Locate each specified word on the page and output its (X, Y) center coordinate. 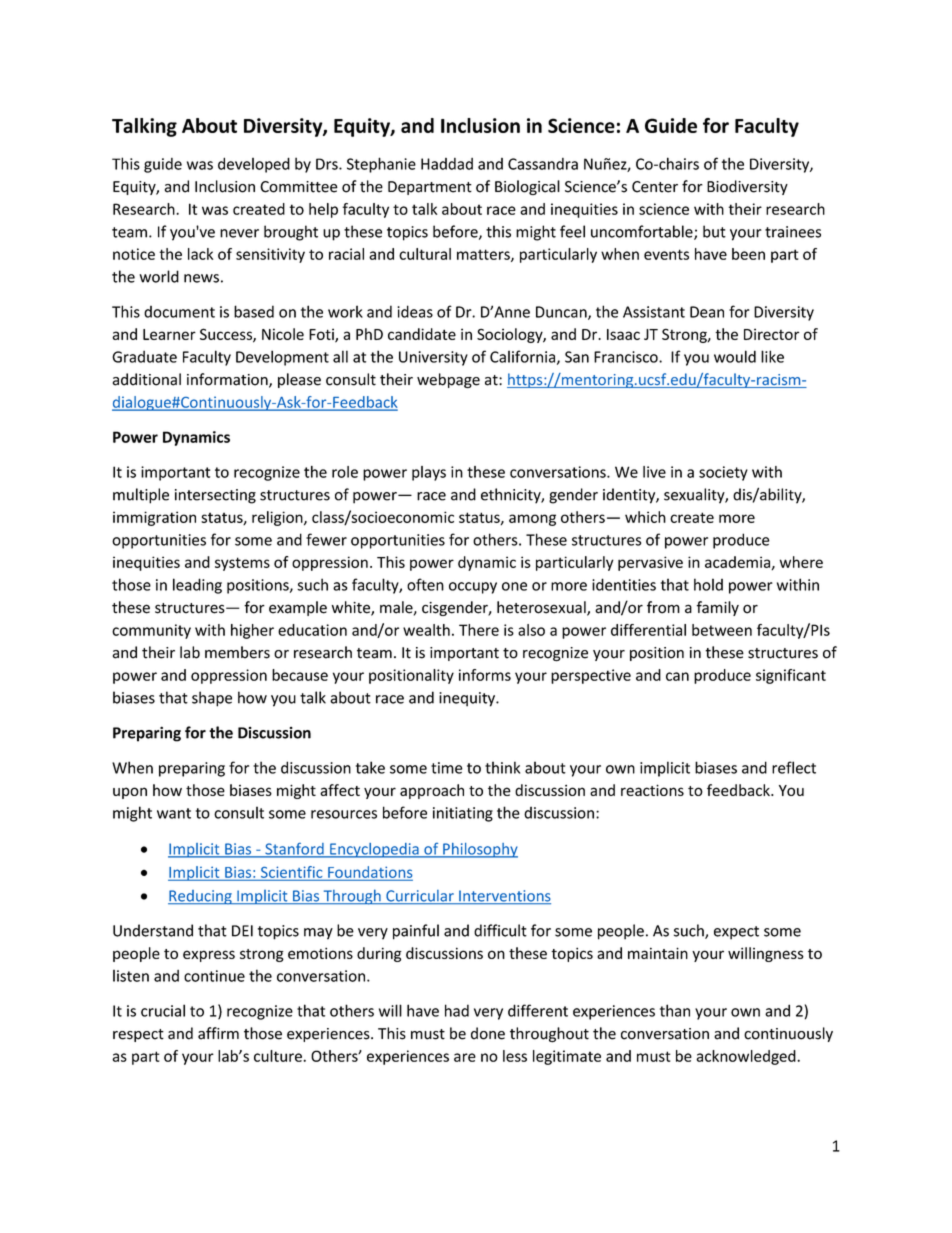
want (174, 813)
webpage (448, 380)
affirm (218, 1033)
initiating (463, 814)
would (735, 356)
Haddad (447, 164)
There (479, 630)
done (488, 1033)
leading (197, 586)
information (228, 380)
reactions (652, 790)
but (714, 231)
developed (254, 165)
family (717, 608)
